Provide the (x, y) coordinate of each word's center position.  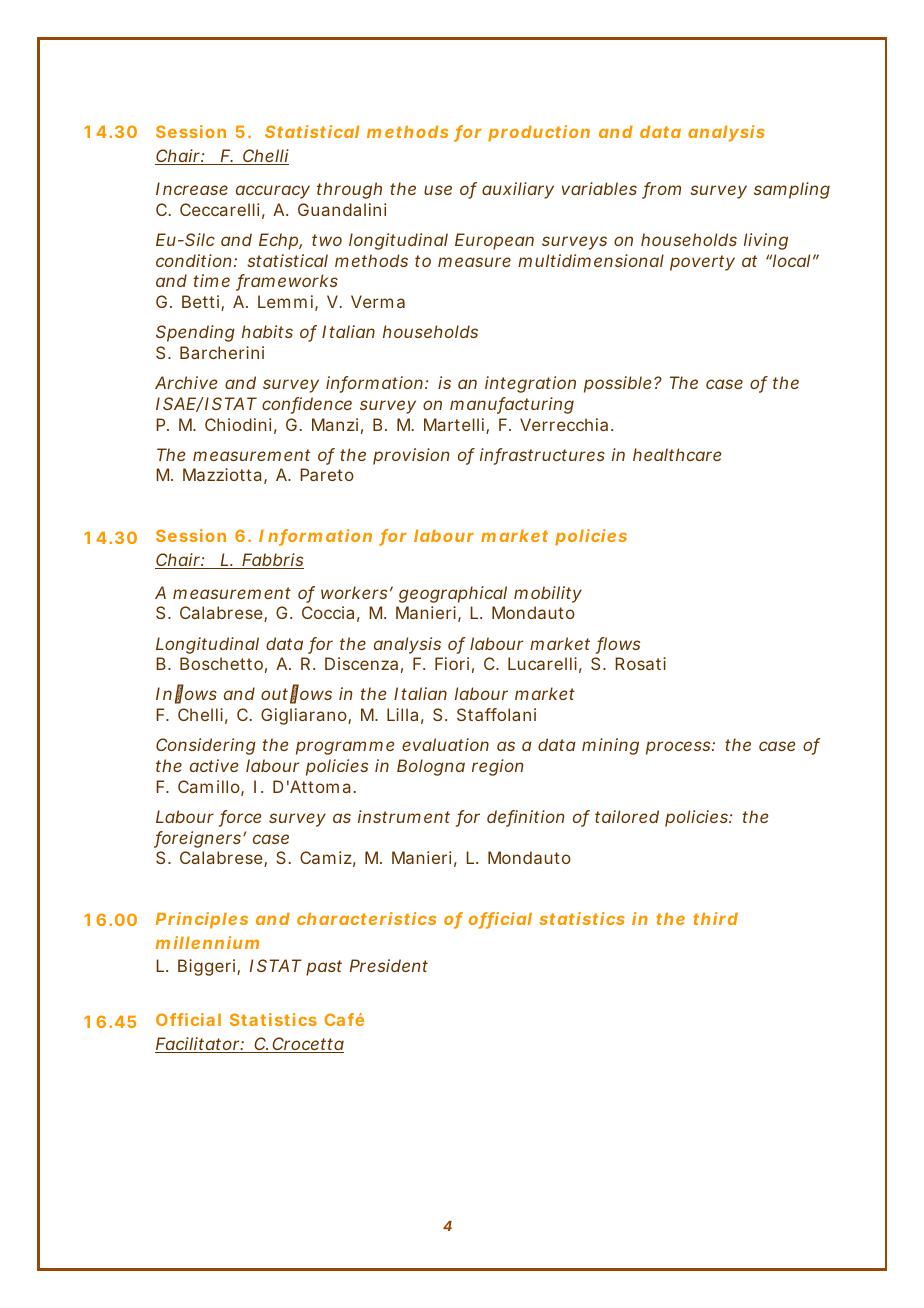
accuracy (273, 192)
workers (354, 592)
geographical (453, 594)
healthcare (677, 454)
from (661, 190)
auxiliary (518, 190)
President (389, 965)
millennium (207, 942)
